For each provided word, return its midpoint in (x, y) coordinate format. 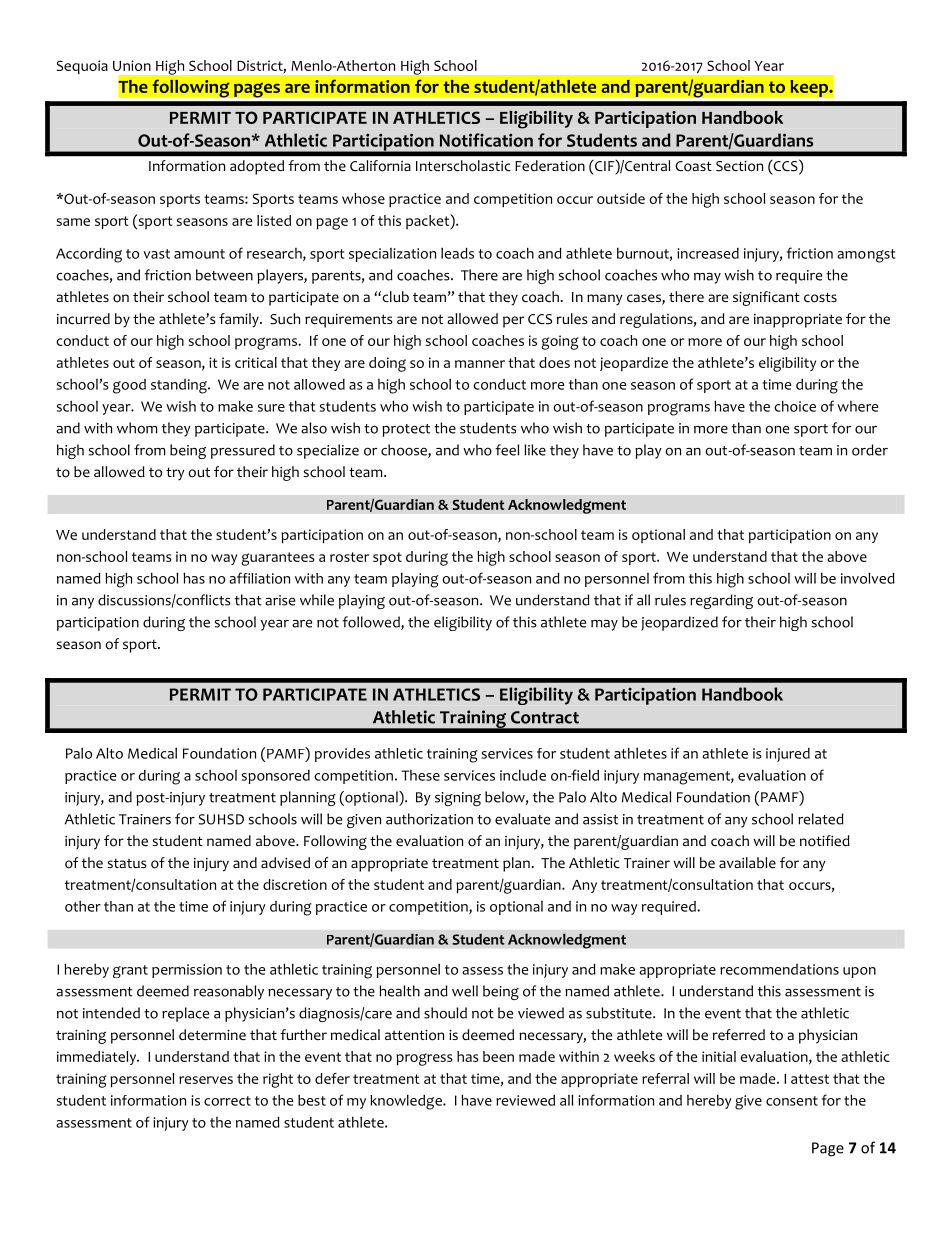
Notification (486, 140)
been (498, 1056)
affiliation (259, 578)
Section (739, 166)
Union (132, 65)
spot (387, 559)
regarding (721, 601)
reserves (206, 1080)
